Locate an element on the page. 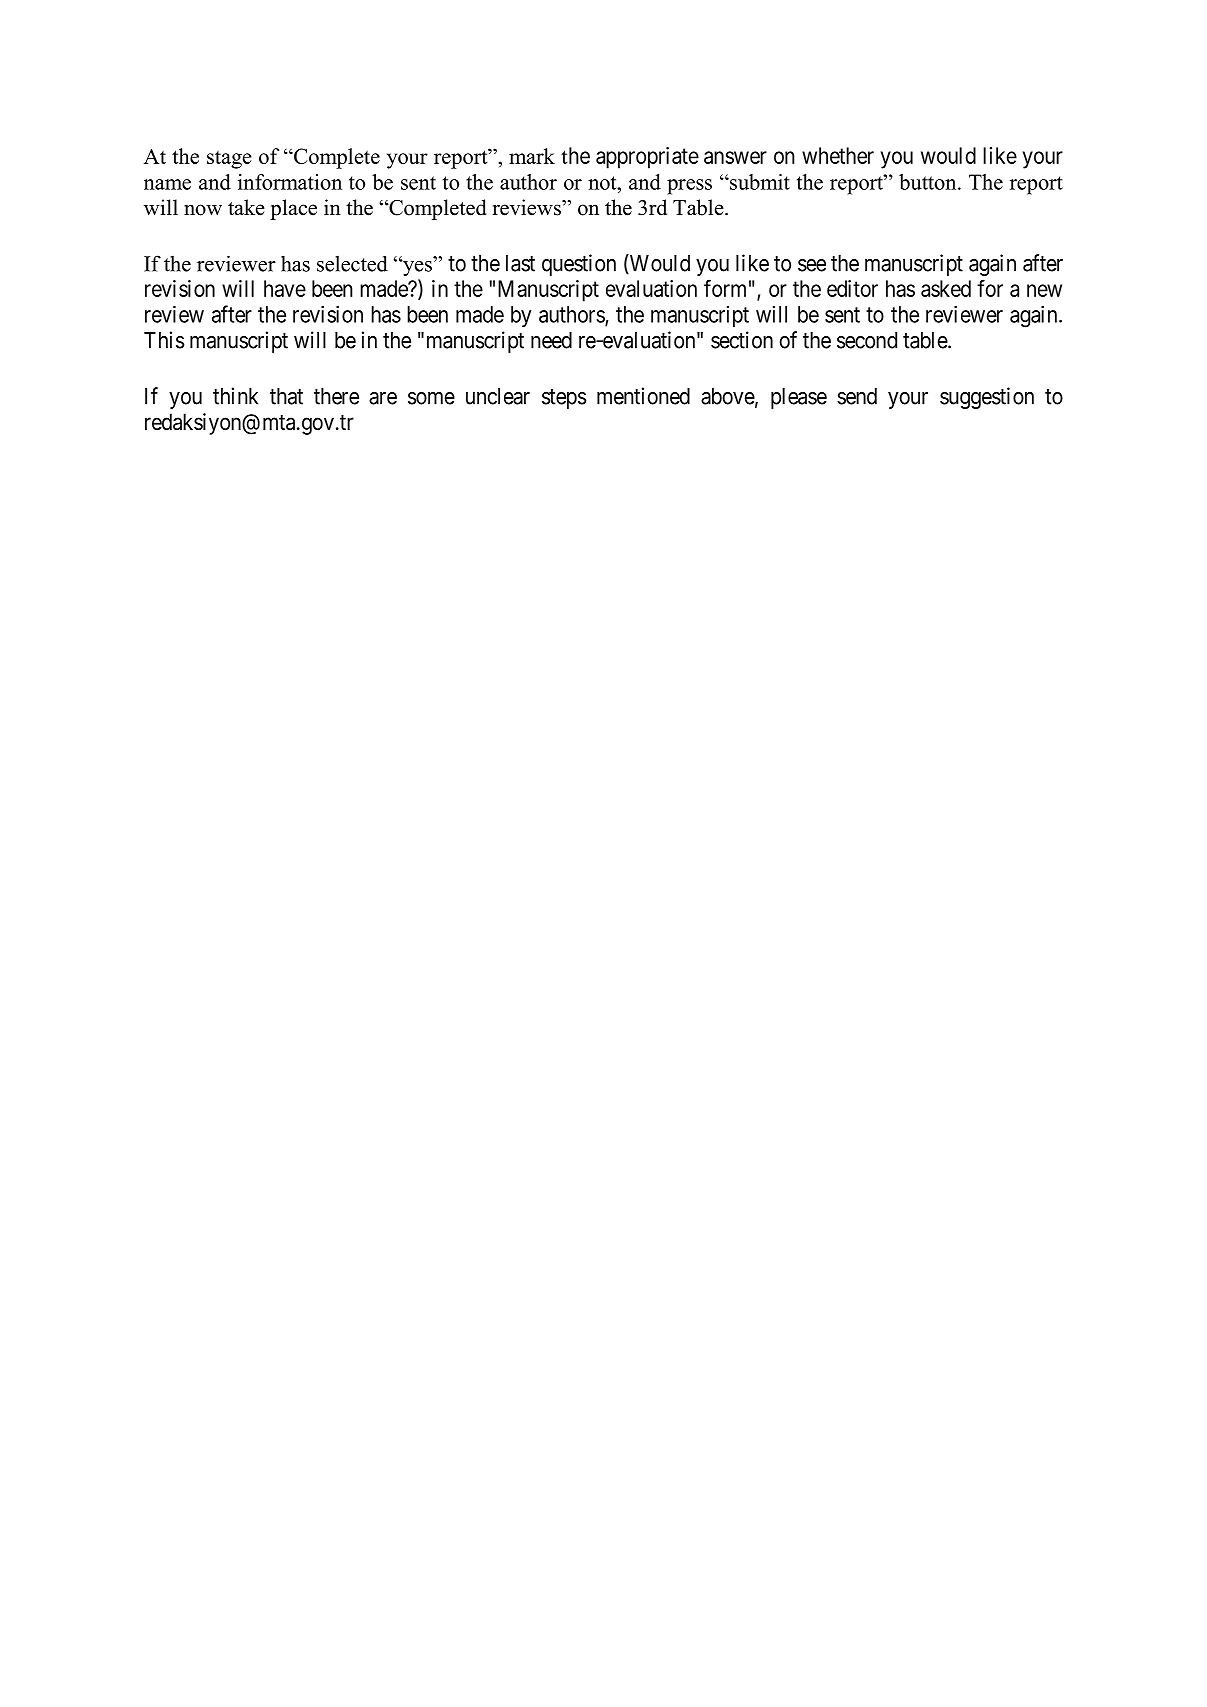  appropriate is located at coordinates (647, 158).
